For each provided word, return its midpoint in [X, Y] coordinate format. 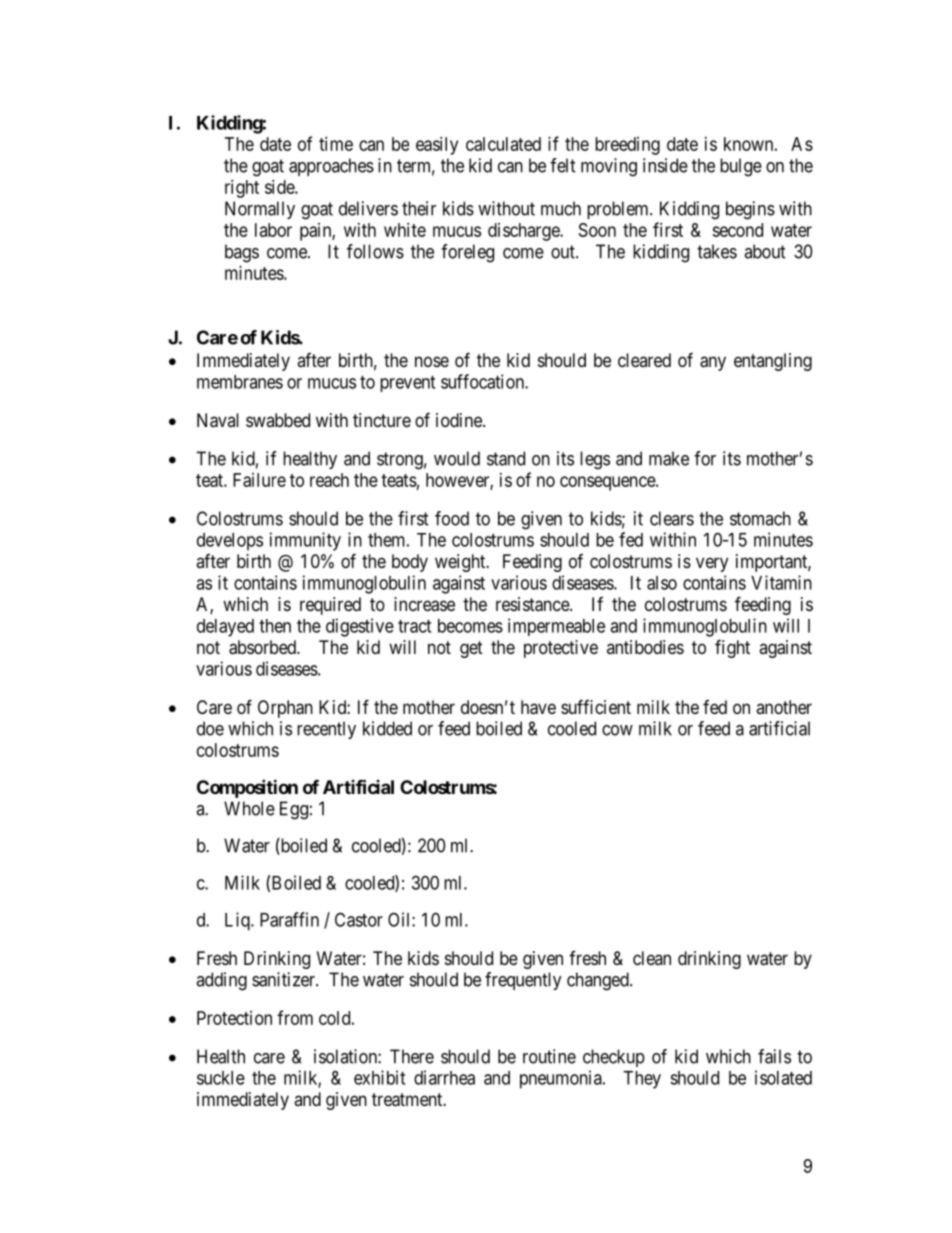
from [295, 1017]
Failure [259, 480]
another [784, 707]
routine [549, 1056]
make [669, 458]
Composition [247, 788]
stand [506, 458]
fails [774, 1056]
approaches [331, 167]
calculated [503, 144]
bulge [741, 167]
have [538, 707]
